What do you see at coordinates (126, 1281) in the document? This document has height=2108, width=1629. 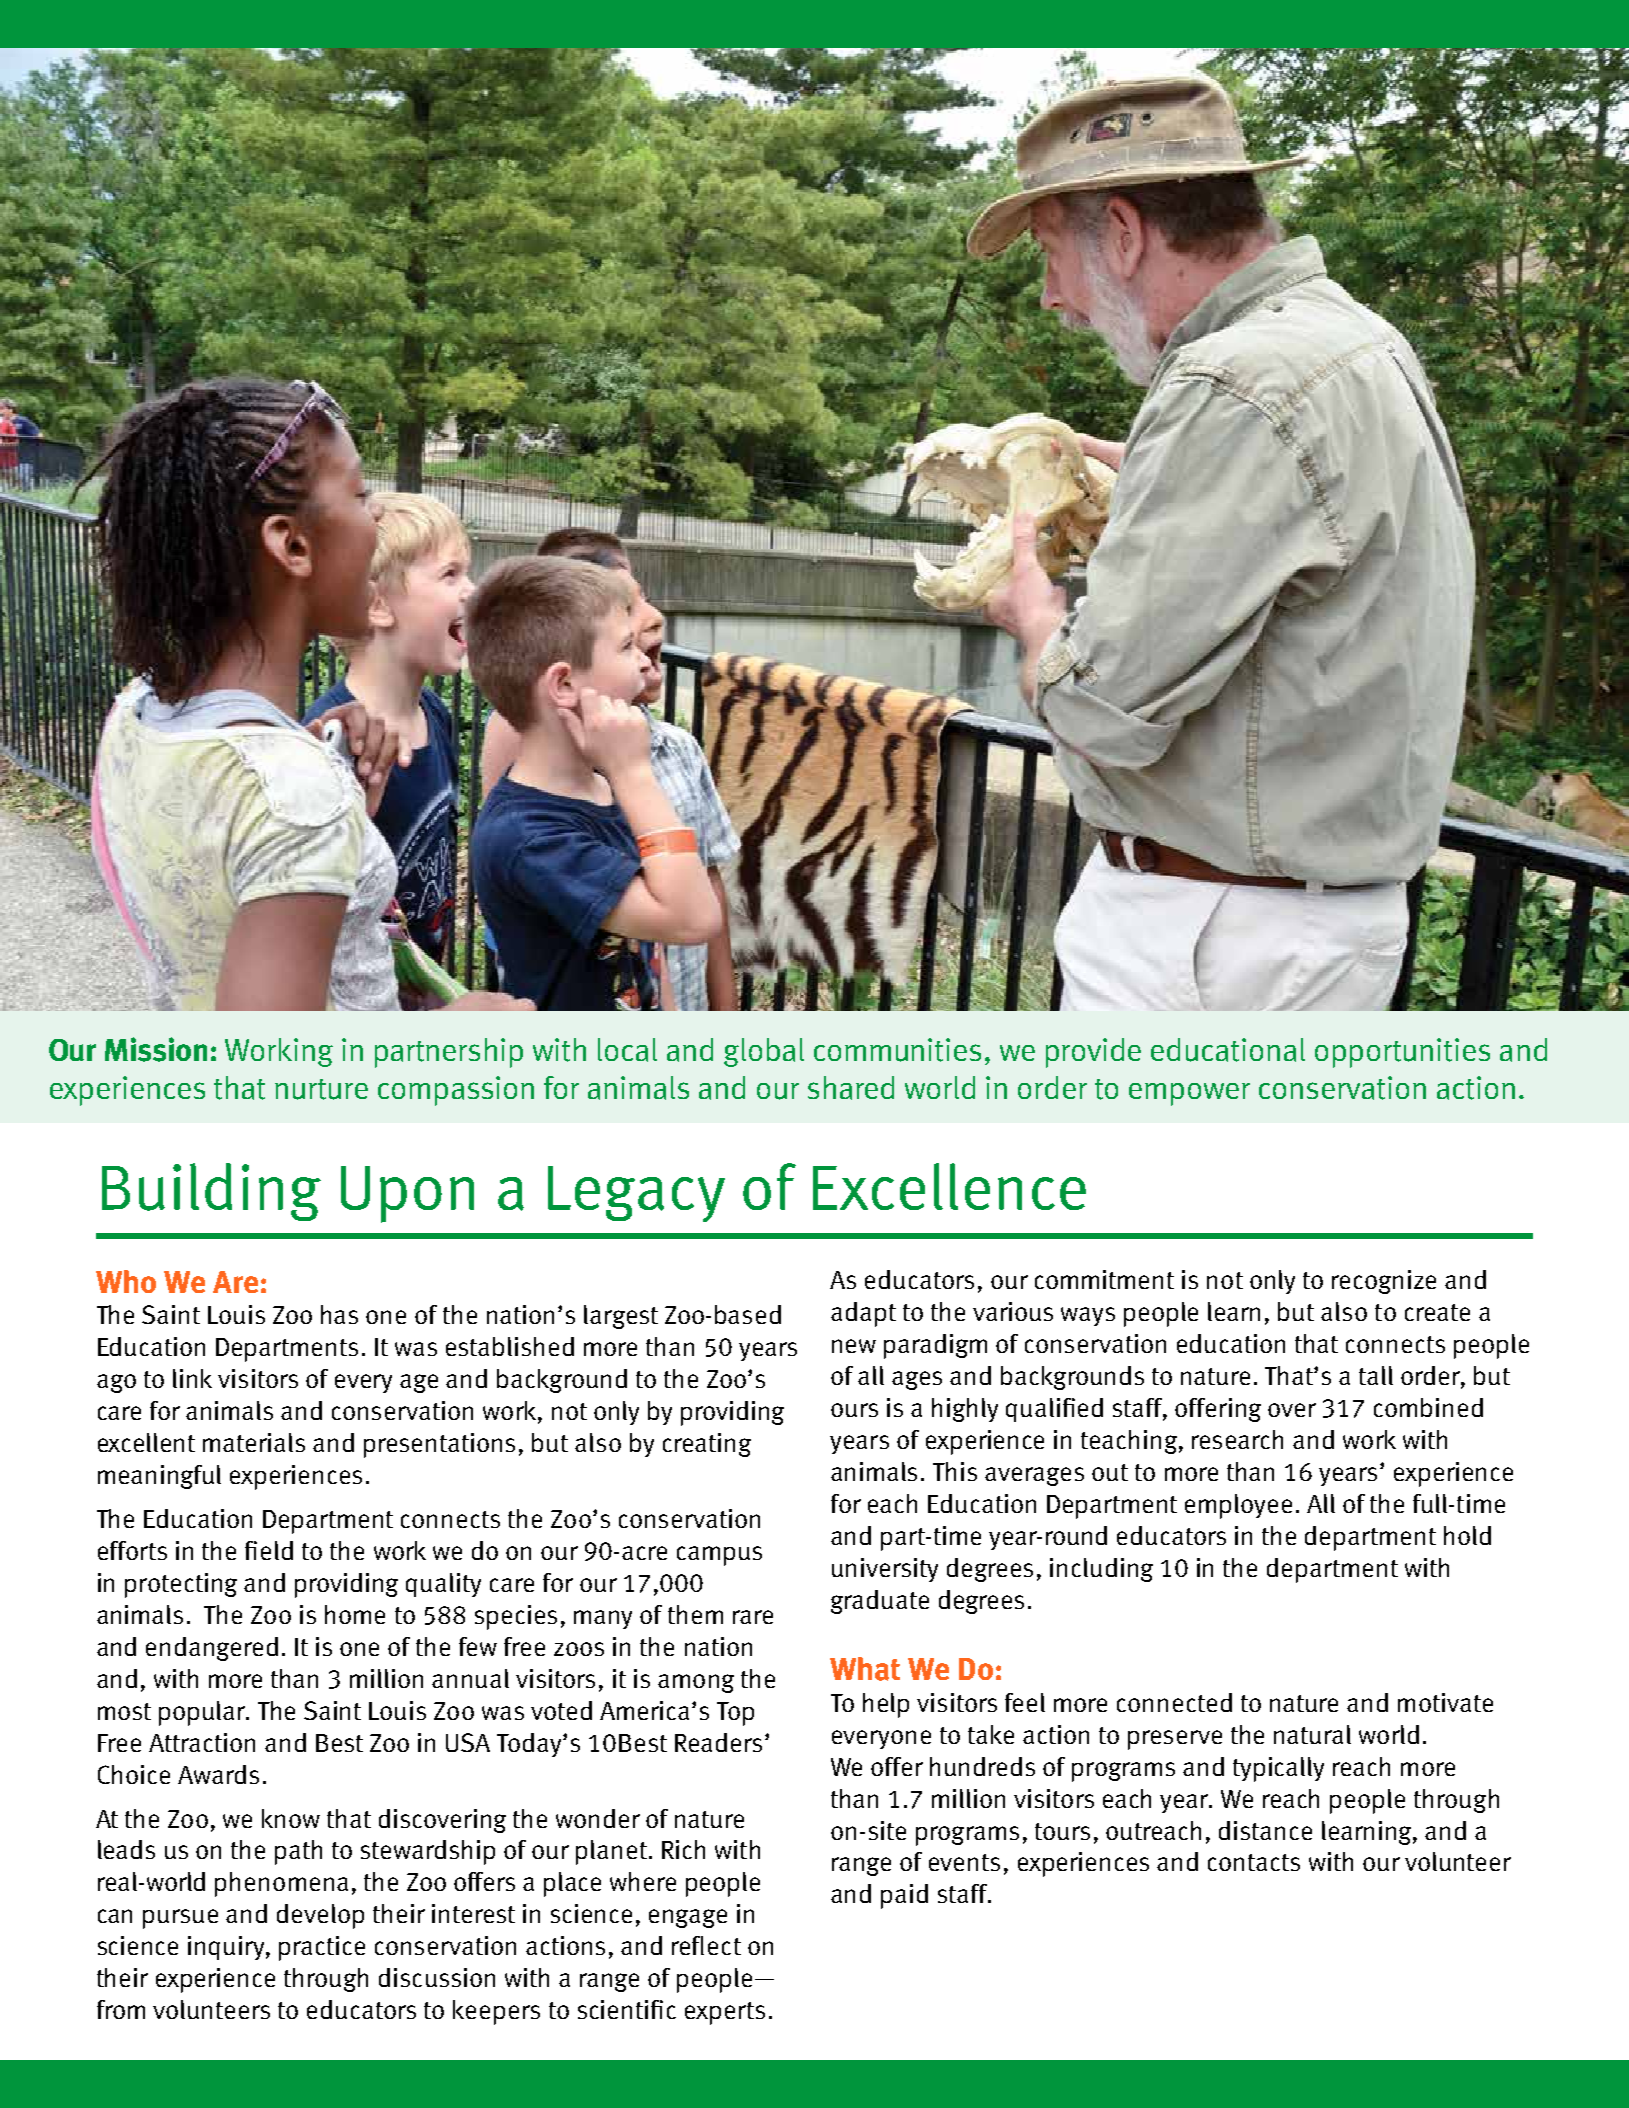 I see `Who` at bounding box center [126, 1281].
